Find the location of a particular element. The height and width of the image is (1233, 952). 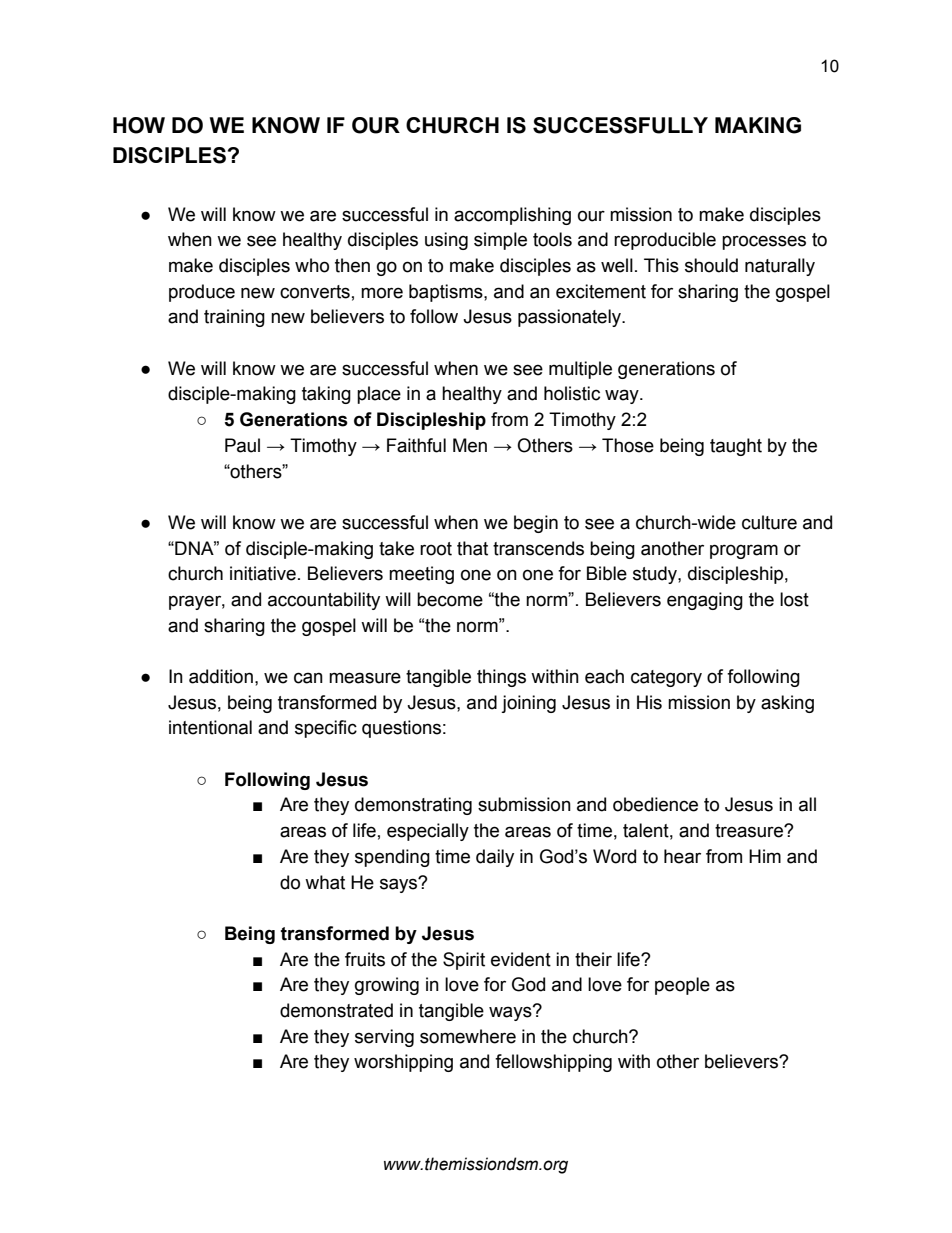

somewhere is located at coordinates (468, 1036).
